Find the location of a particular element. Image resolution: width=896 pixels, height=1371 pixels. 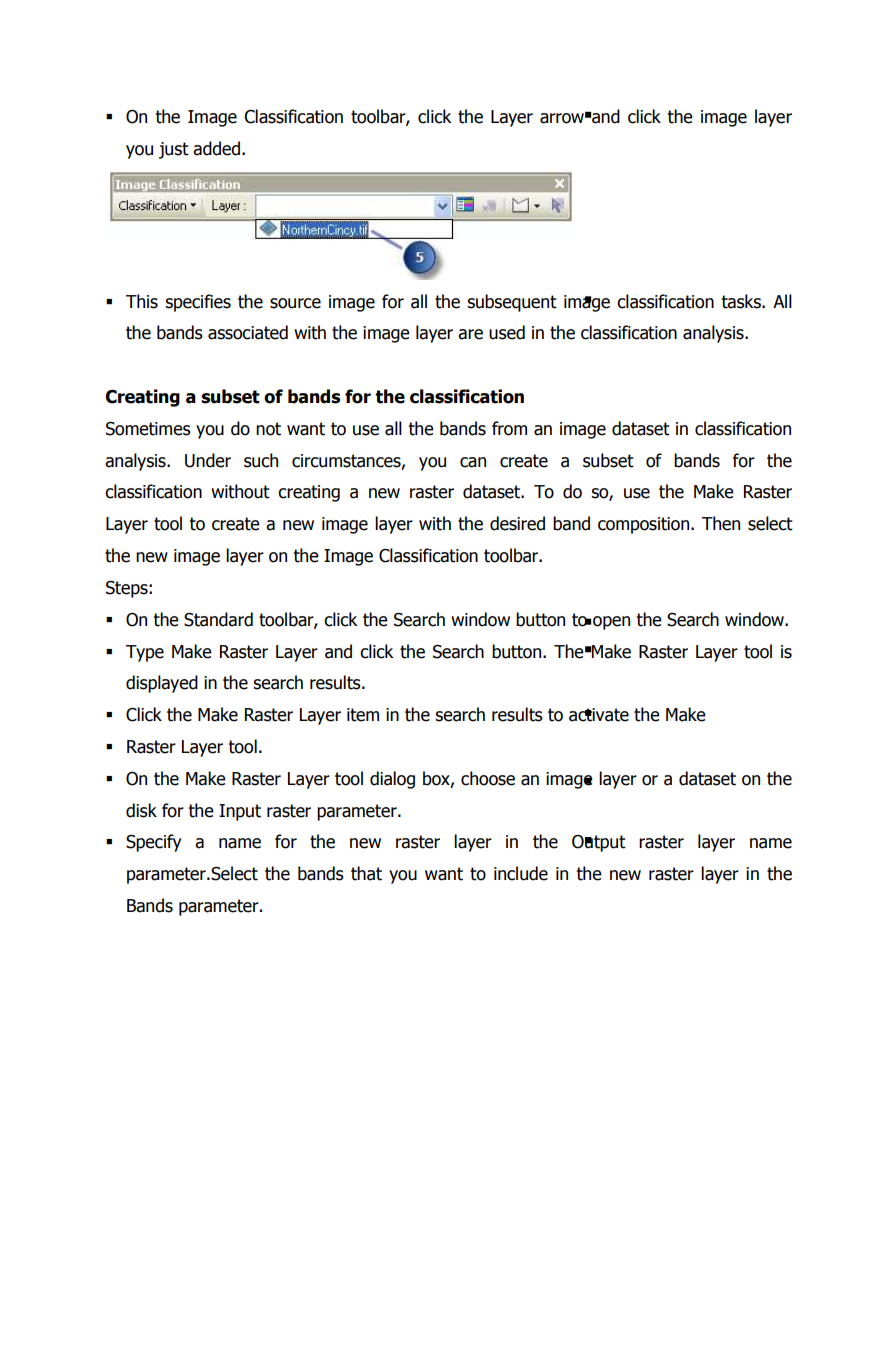

used is located at coordinates (507, 332).
